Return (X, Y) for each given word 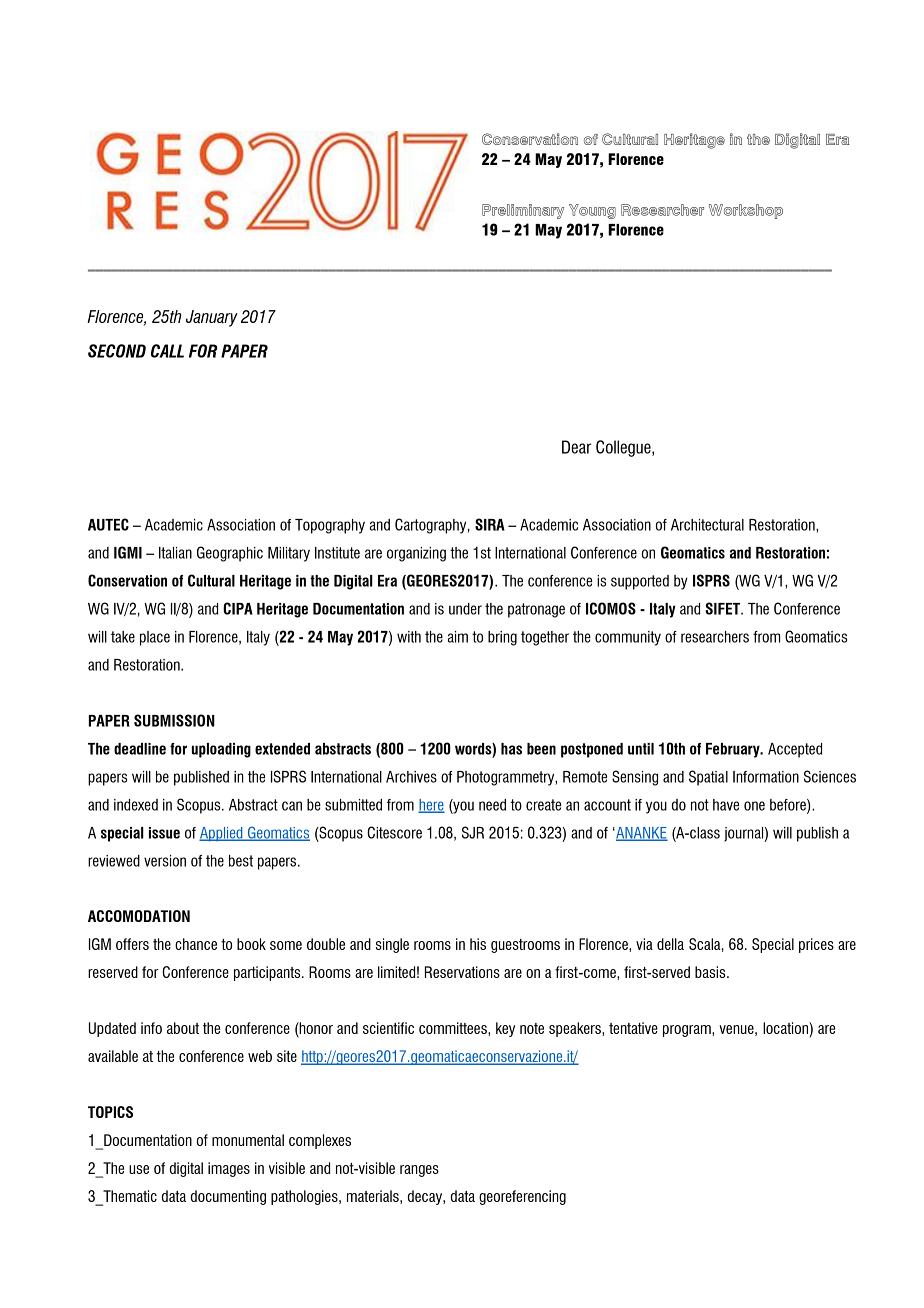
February (734, 750)
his (478, 944)
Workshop (746, 211)
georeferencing (522, 1197)
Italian (175, 553)
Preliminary (523, 211)
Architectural (707, 525)
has (511, 749)
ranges (419, 1171)
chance (196, 944)
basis (711, 972)
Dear (577, 447)
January (212, 318)
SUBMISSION (174, 720)
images (229, 1169)
